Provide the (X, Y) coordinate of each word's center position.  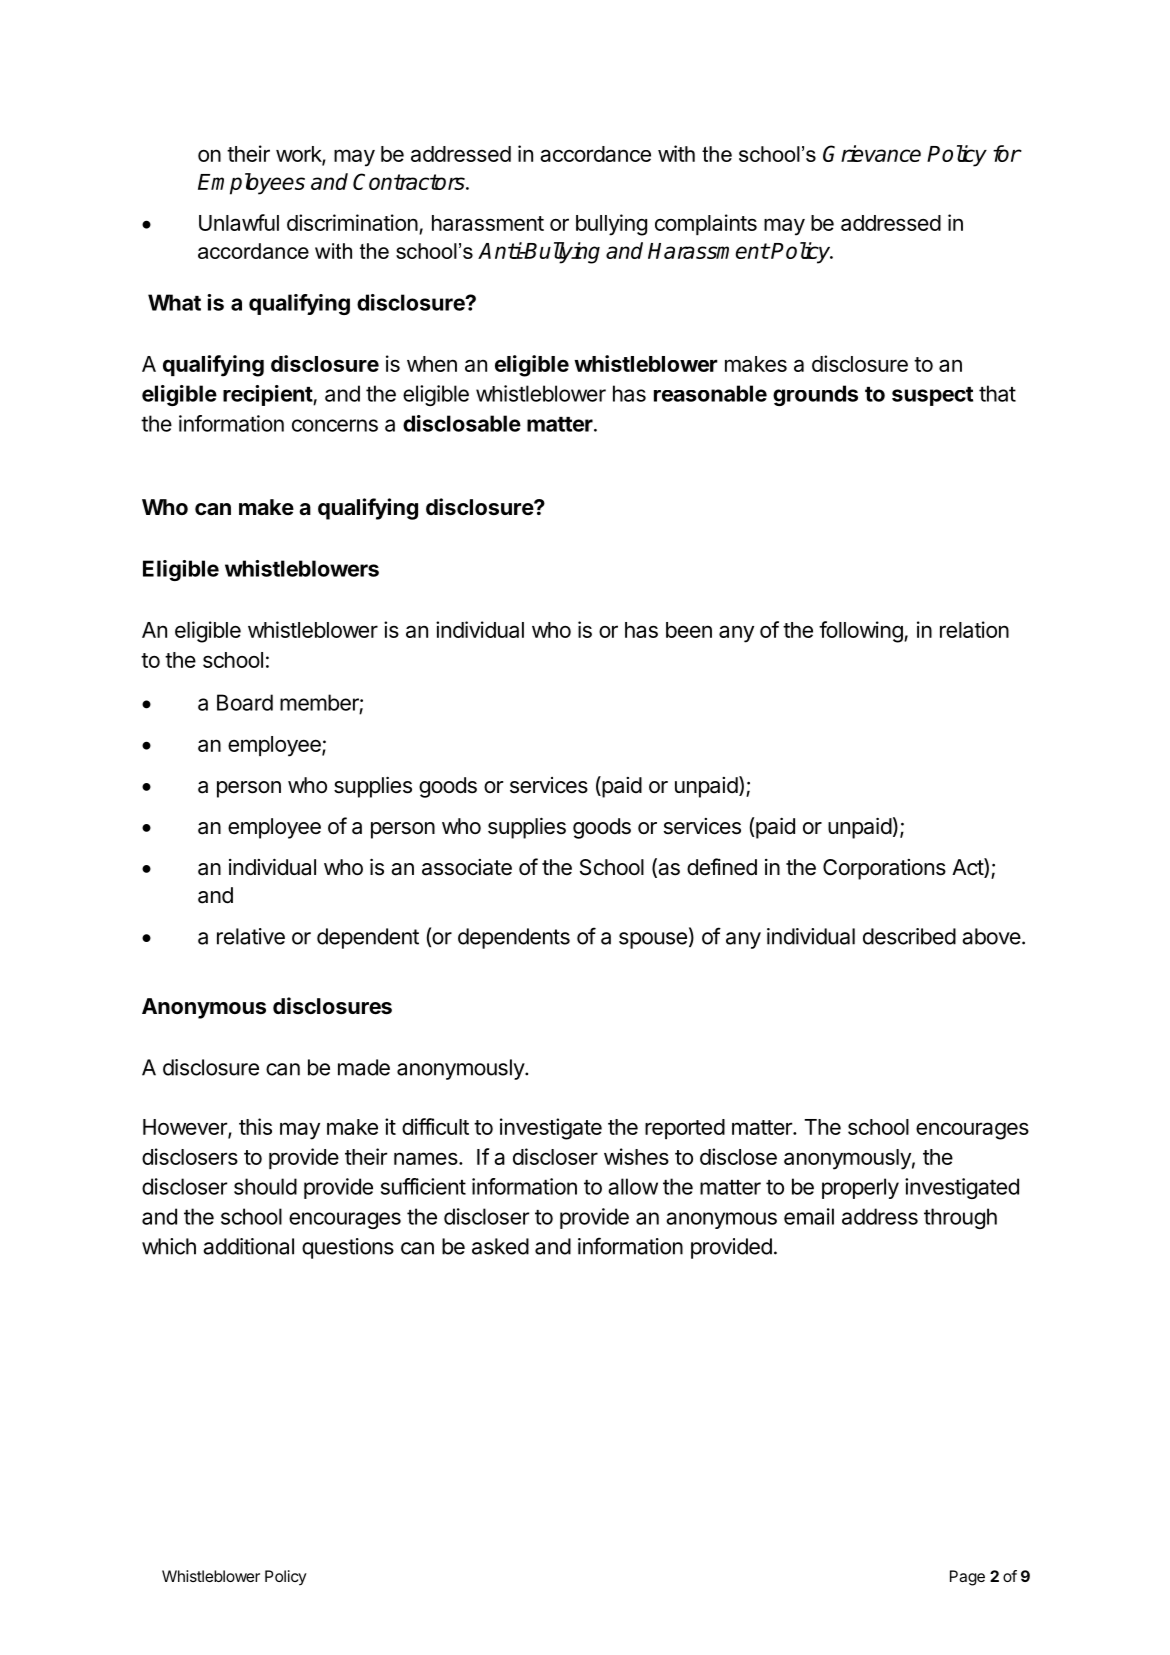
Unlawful (239, 222)
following (862, 632)
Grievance (872, 153)
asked (500, 1246)
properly (860, 1188)
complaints (706, 224)
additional (248, 1246)
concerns (335, 425)
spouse (653, 940)
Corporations (884, 869)
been (689, 630)
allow (633, 1186)
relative (251, 936)
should (265, 1186)
